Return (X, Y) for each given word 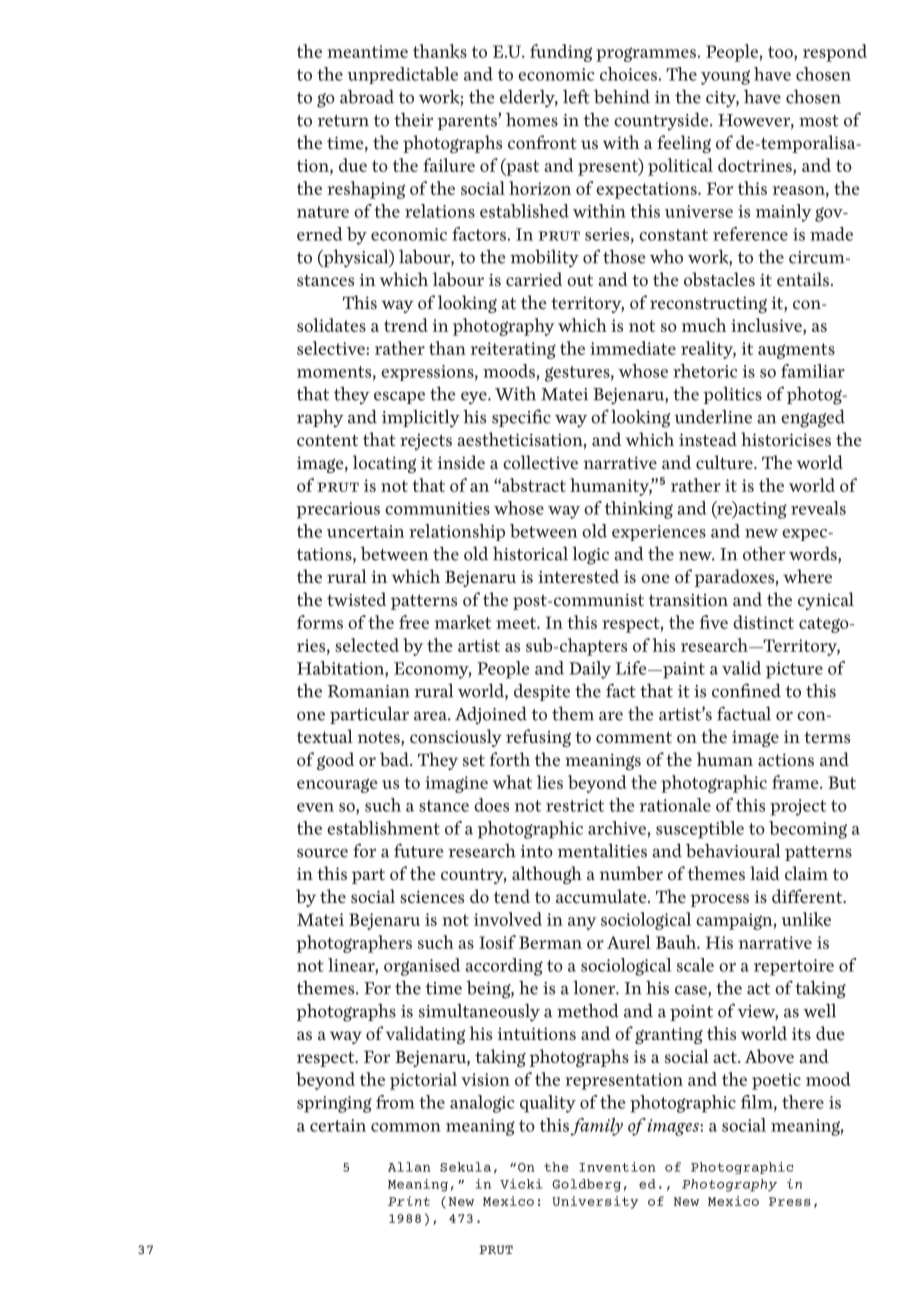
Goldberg (586, 1185)
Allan (409, 1167)
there (803, 1102)
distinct (763, 622)
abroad (367, 96)
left (576, 96)
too (781, 52)
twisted (356, 599)
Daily (590, 670)
